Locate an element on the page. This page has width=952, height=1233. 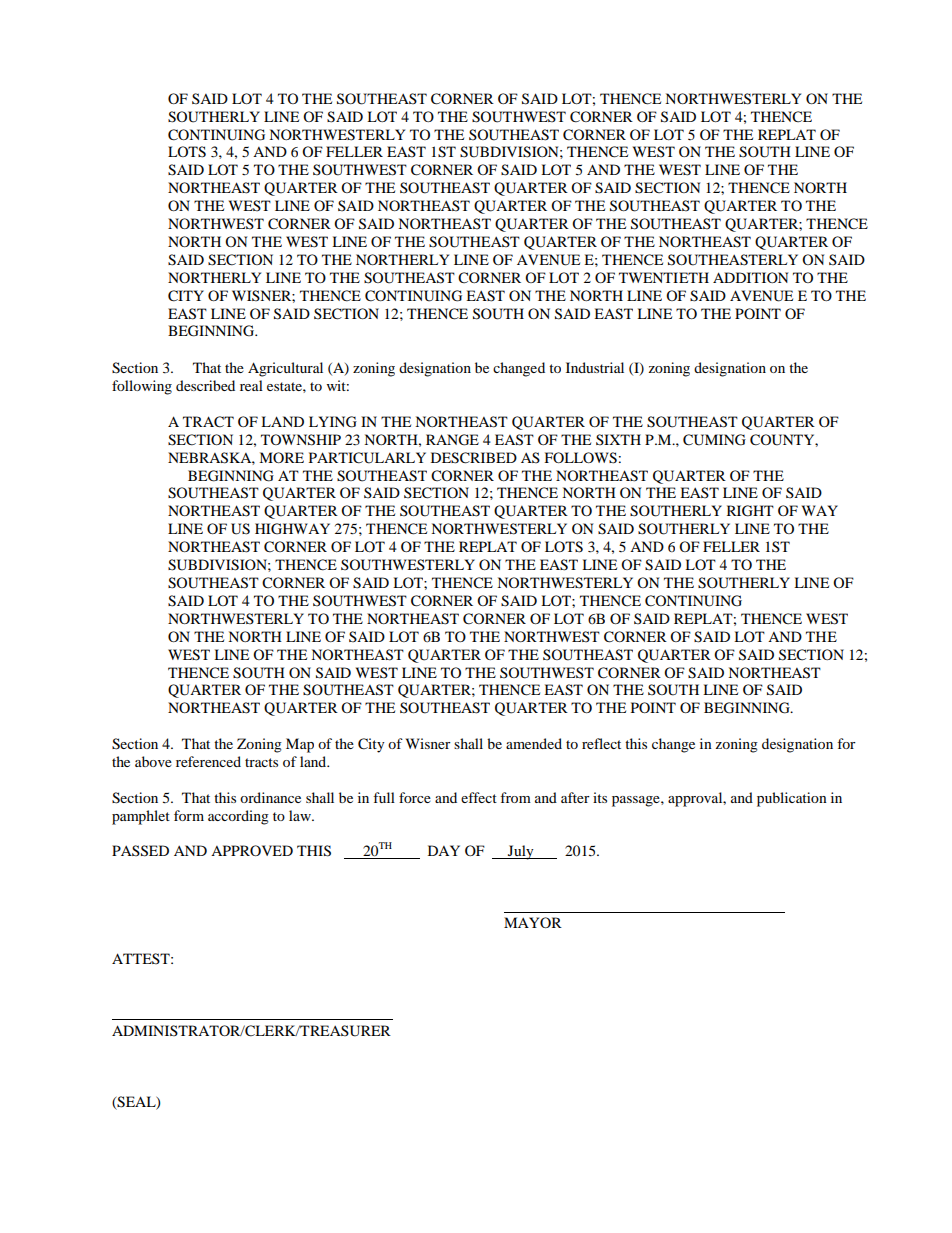
effect is located at coordinates (479, 797).
